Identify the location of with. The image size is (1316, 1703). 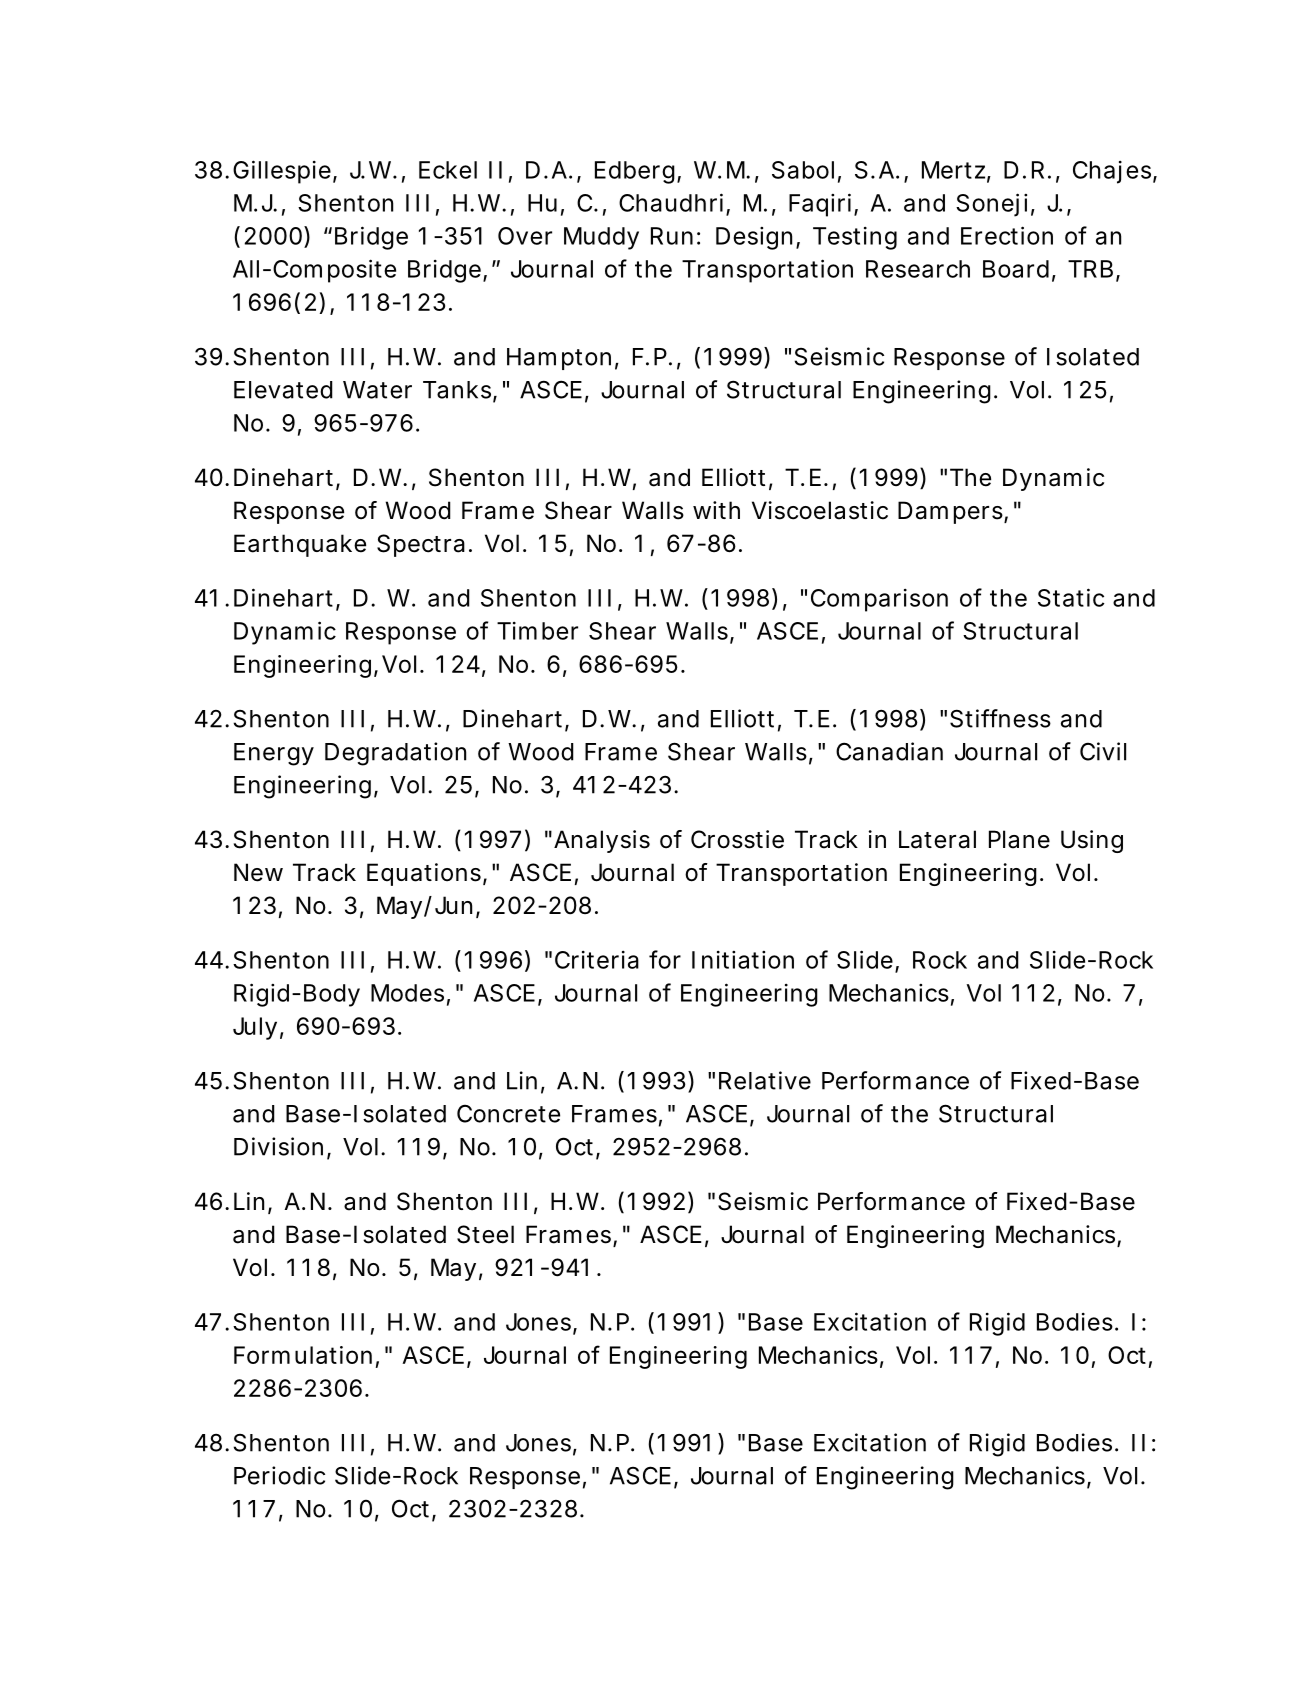
(716, 510).
